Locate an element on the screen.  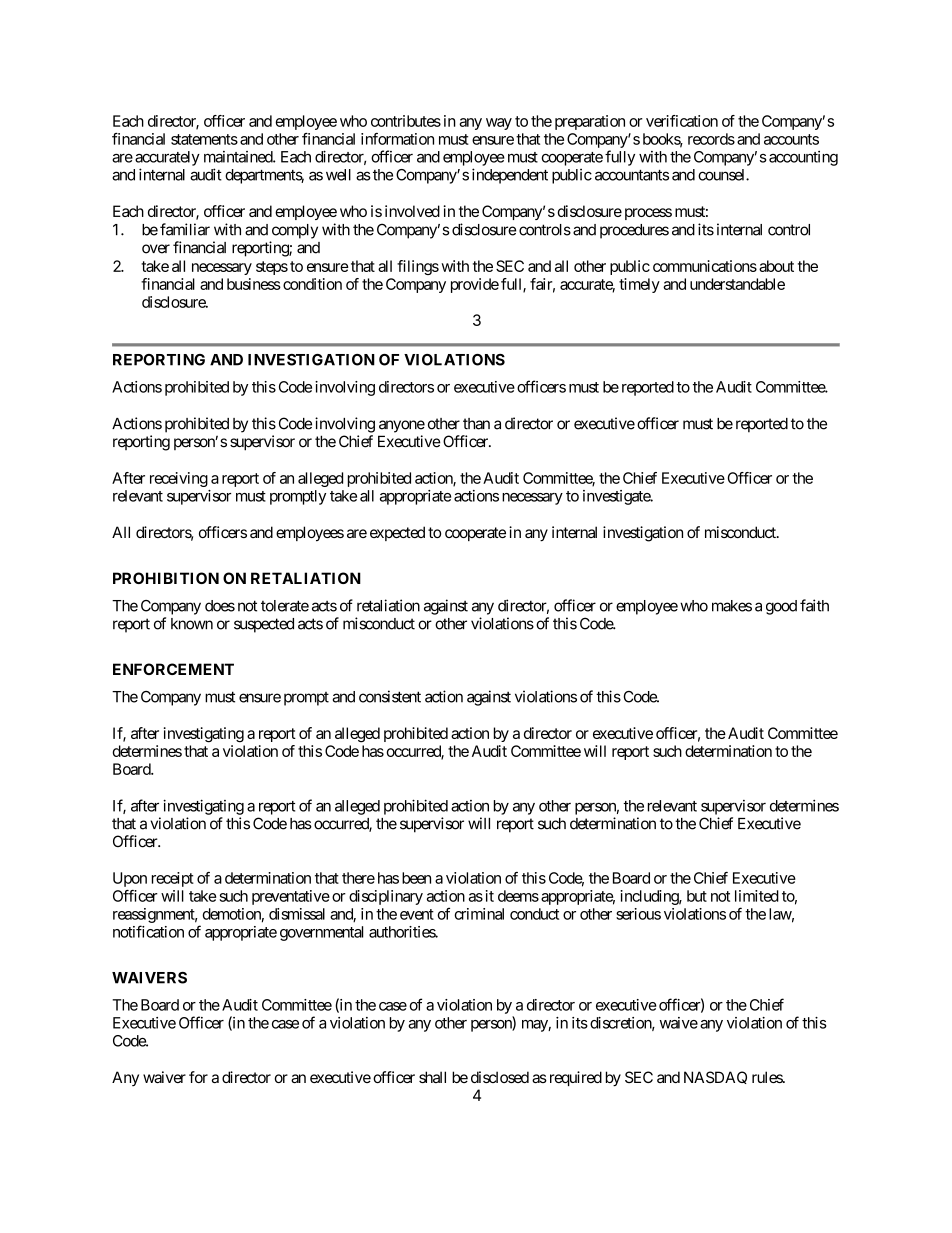
verification is located at coordinates (682, 121).
